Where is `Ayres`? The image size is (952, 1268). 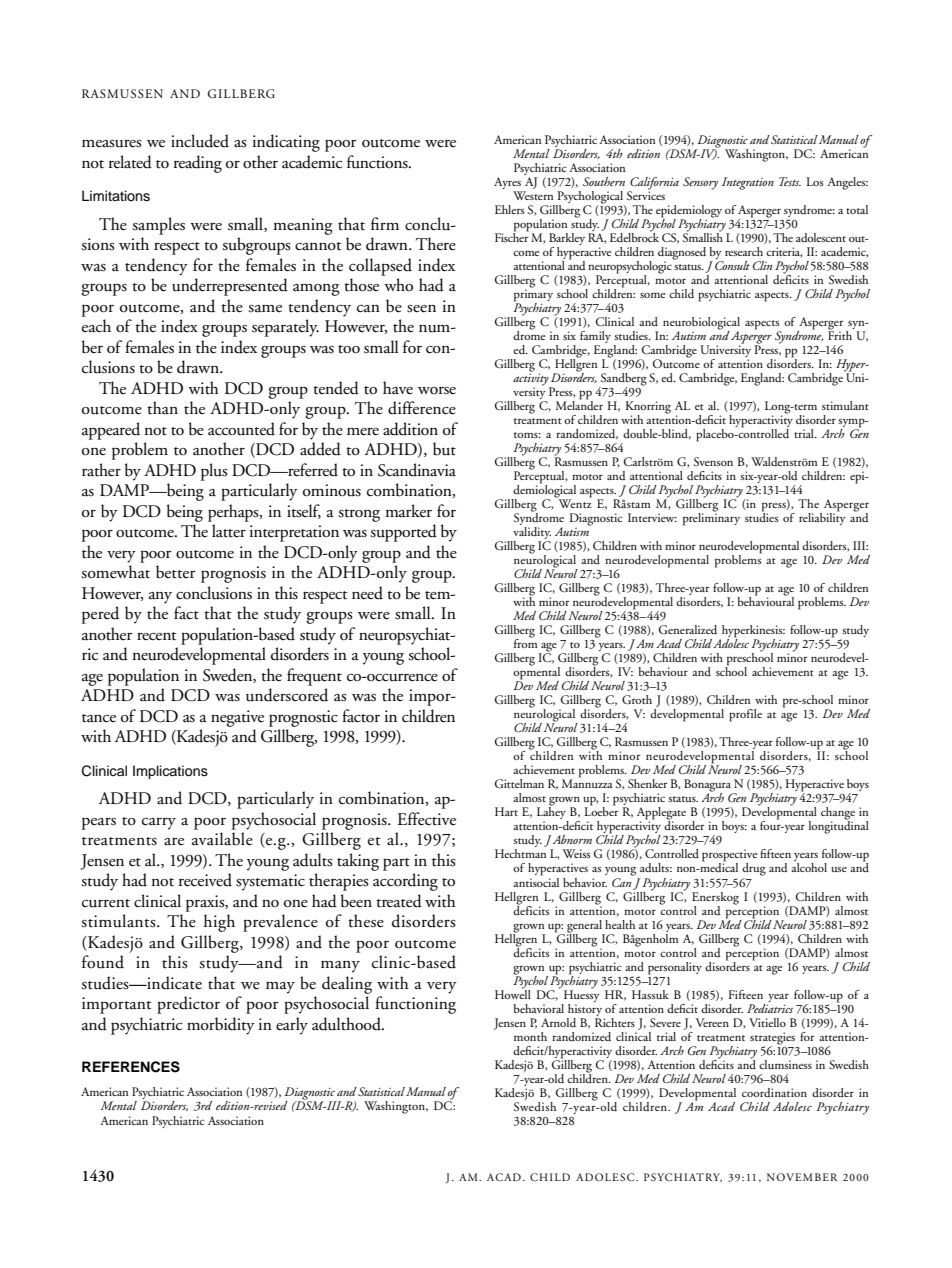 Ayres is located at coordinates (507, 183).
